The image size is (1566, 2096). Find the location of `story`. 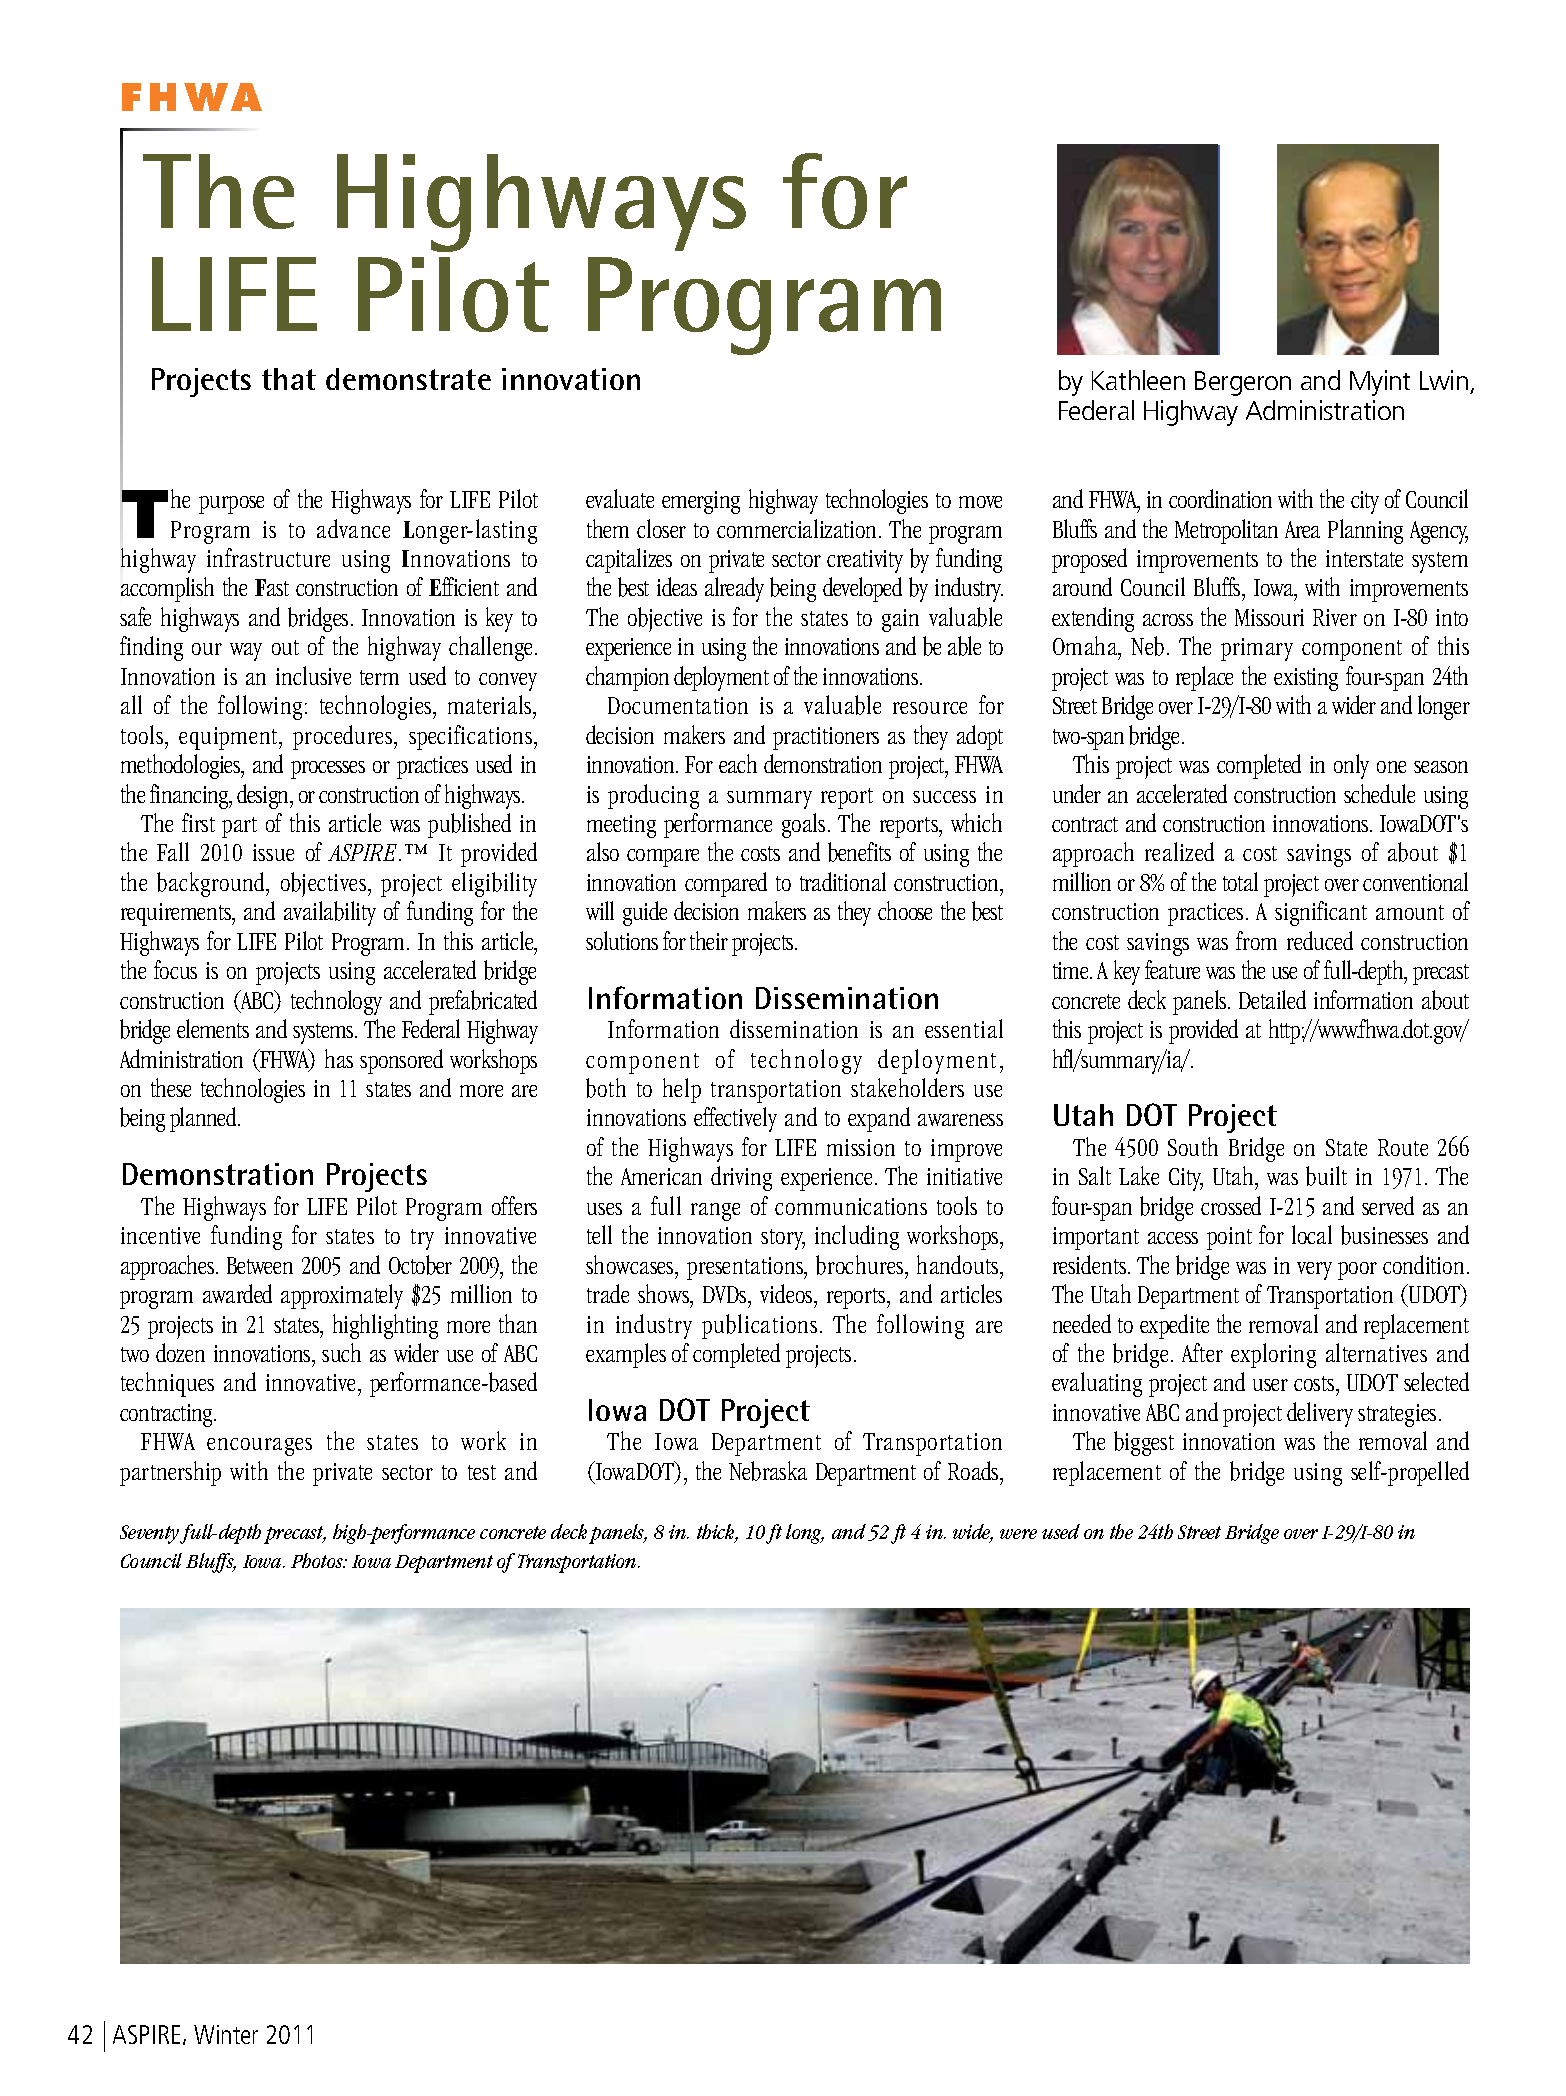

story is located at coordinates (783, 1239).
